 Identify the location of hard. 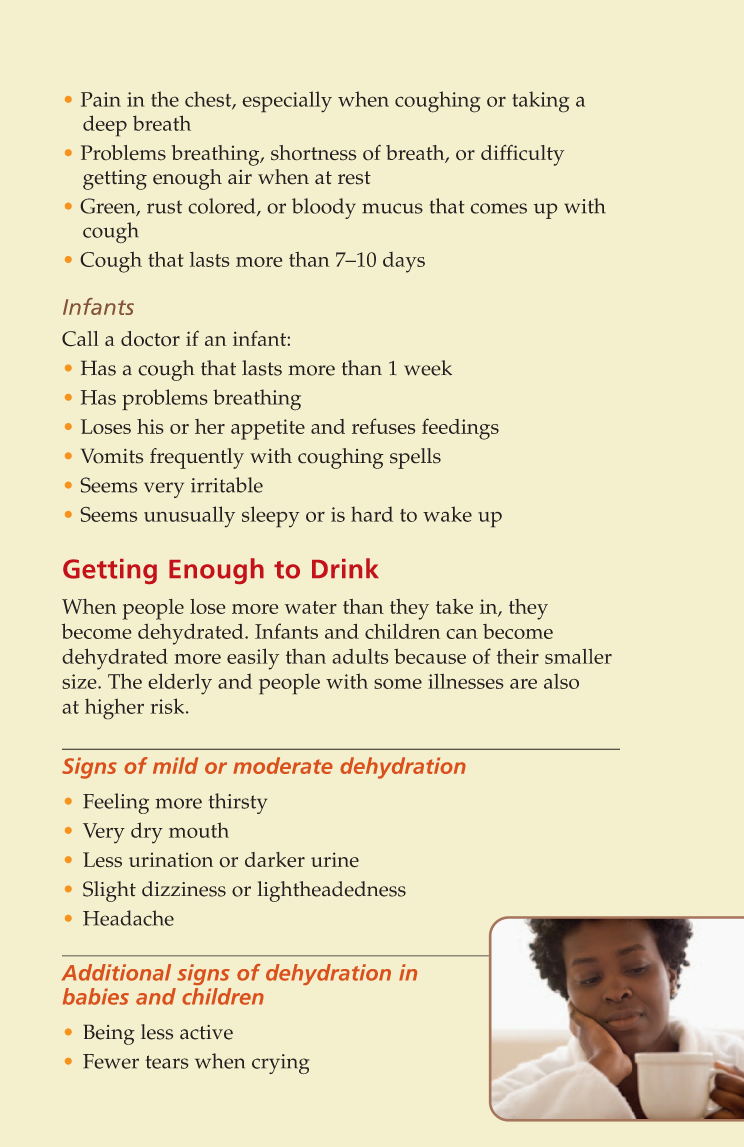
(372, 514).
